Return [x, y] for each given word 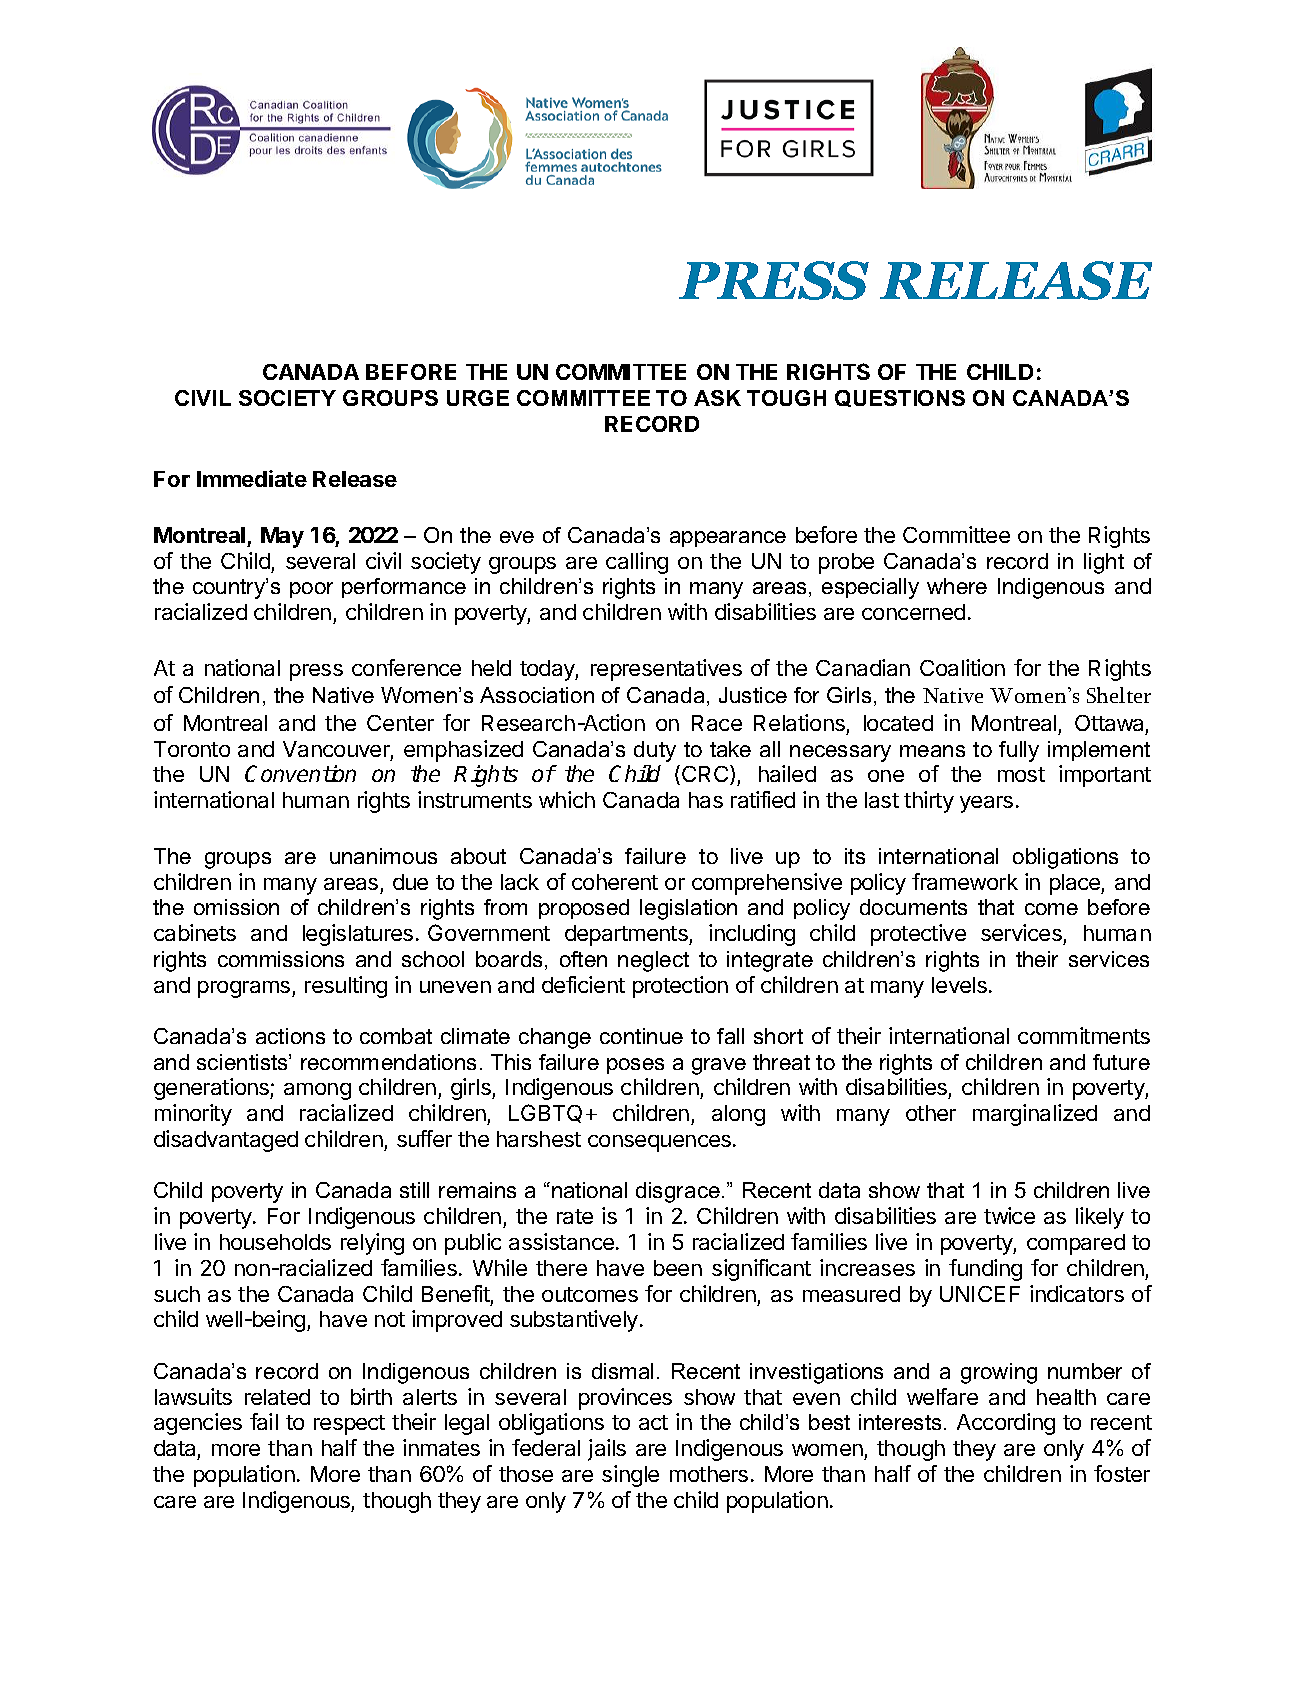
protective [918, 935]
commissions [281, 959]
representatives [666, 670]
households [275, 1242]
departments [627, 935]
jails [607, 1450]
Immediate [252, 478]
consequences [659, 1143]
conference [406, 667]
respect [349, 1425]
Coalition [962, 667]
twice [1009, 1215]
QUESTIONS [900, 398]
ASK [717, 398]
